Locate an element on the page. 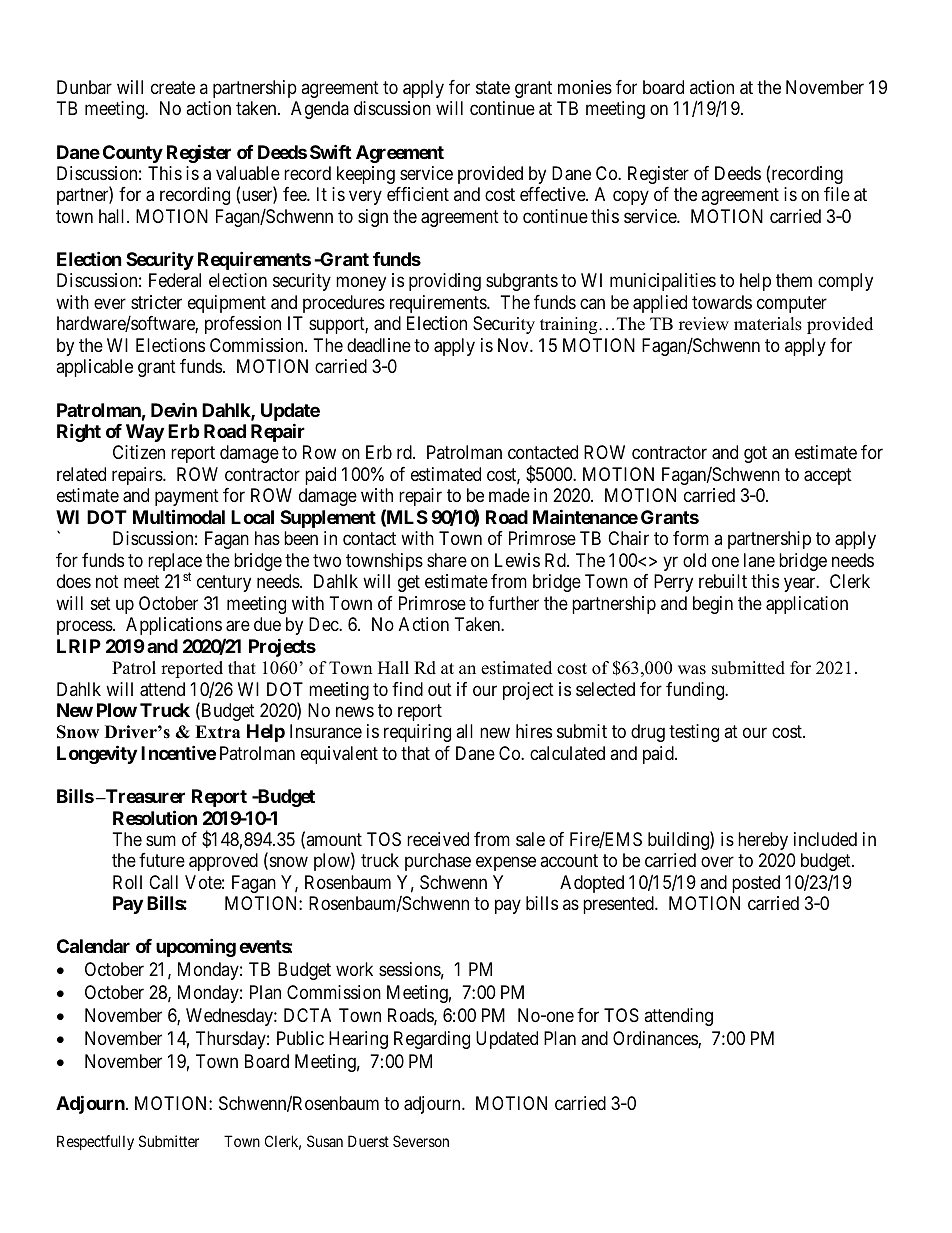 The height and width of the page is (1233, 952). set is located at coordinates (101, 603).
